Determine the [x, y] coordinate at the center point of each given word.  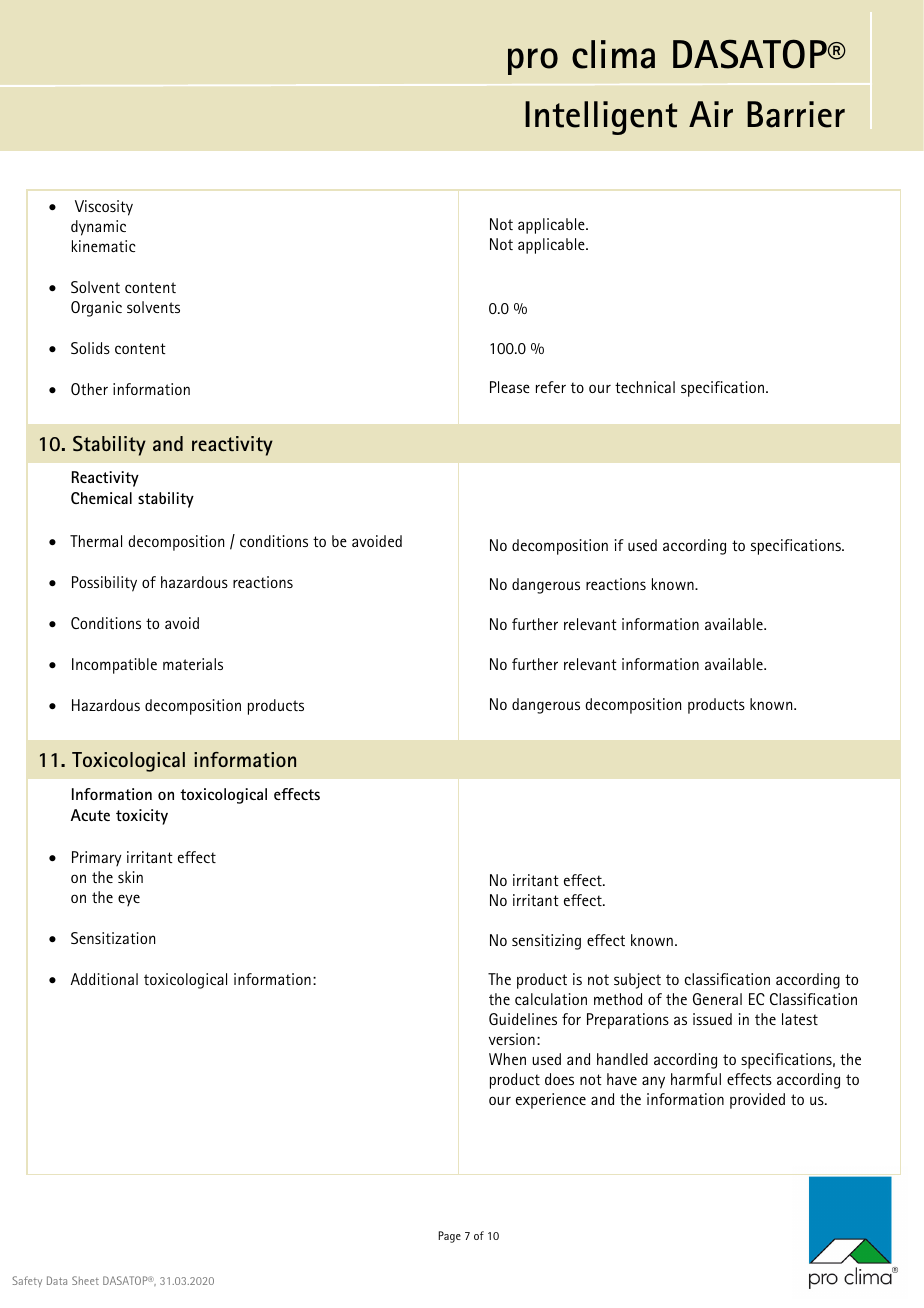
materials [193, 664]
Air [711, 114]
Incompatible [114, 666]
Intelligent [601, 118]
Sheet [85, 1280]
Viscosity [104, 208]
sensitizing [546, 942]
